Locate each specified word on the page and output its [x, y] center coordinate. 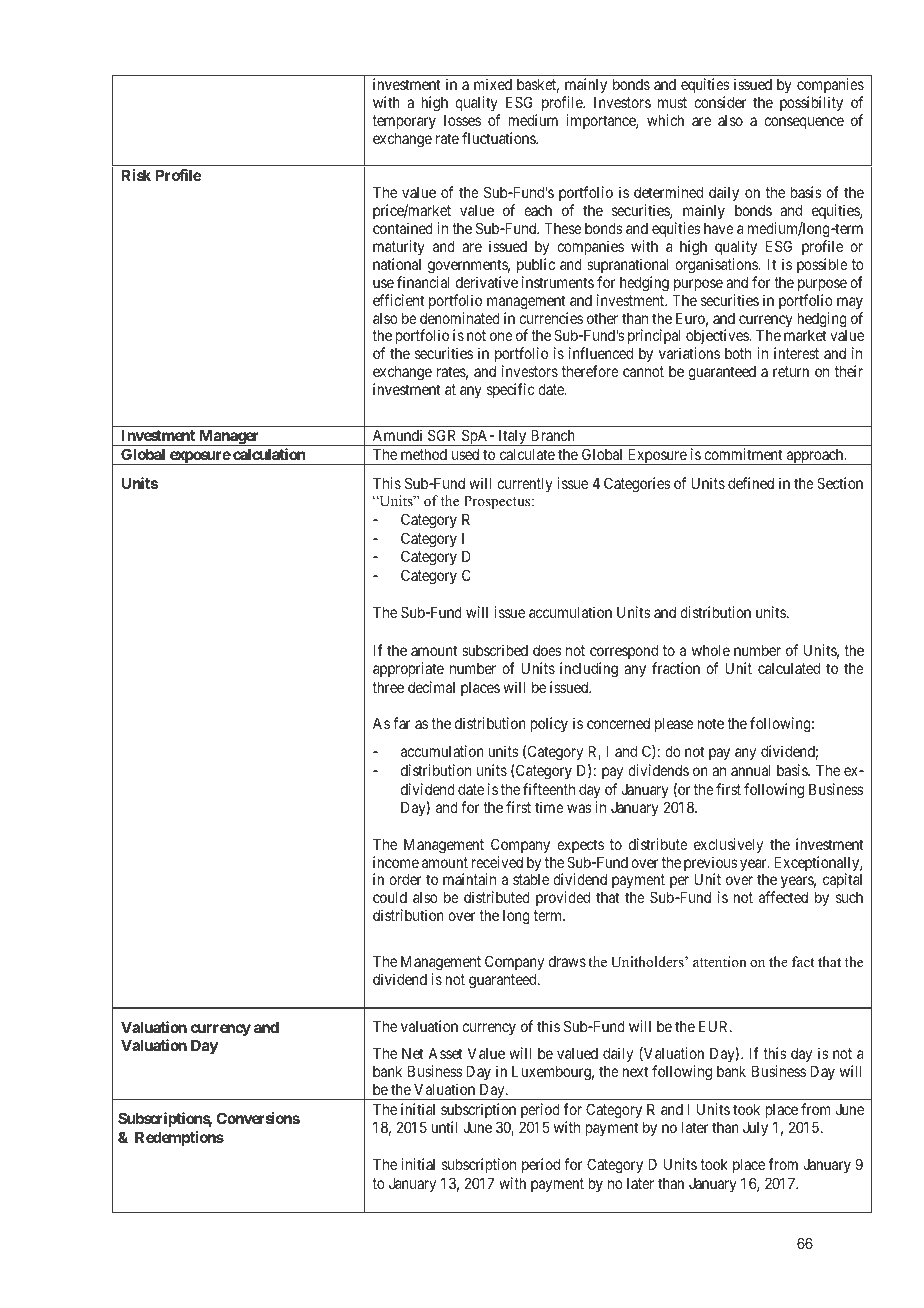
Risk [136, 175]
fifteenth [549, 789]
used [465, 454]
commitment [743, 454]
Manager [229, 437]
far [402, 723]
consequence [804, 123]
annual [751, 770]
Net [413, 1053]
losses [462, 120]
